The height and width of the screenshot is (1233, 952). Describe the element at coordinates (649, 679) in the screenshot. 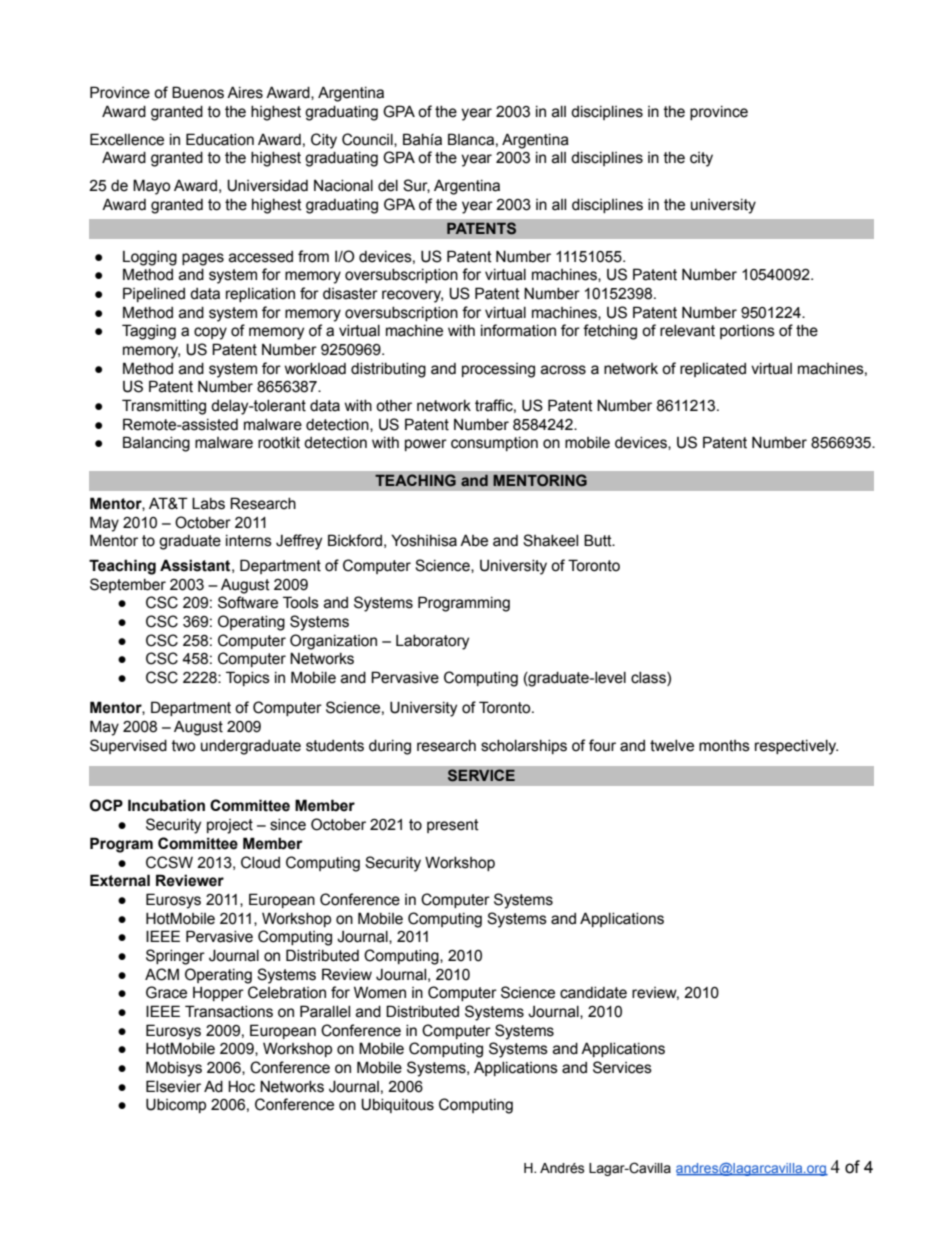

I see `class` at that location.
